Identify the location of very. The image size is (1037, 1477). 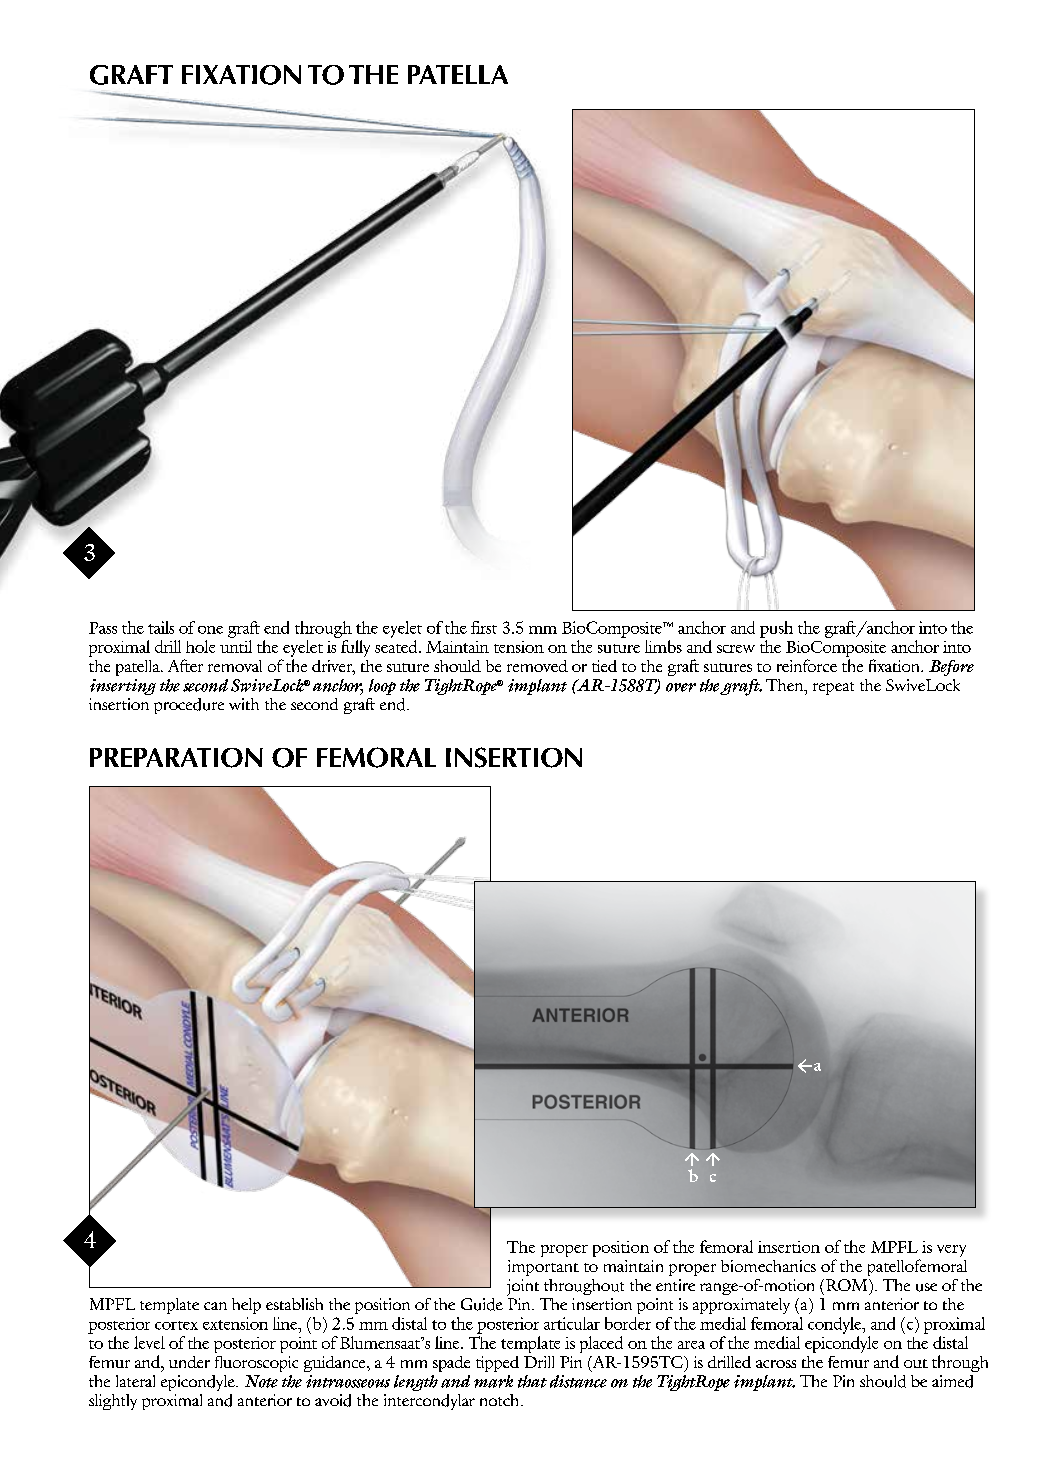
(951, 1251).
